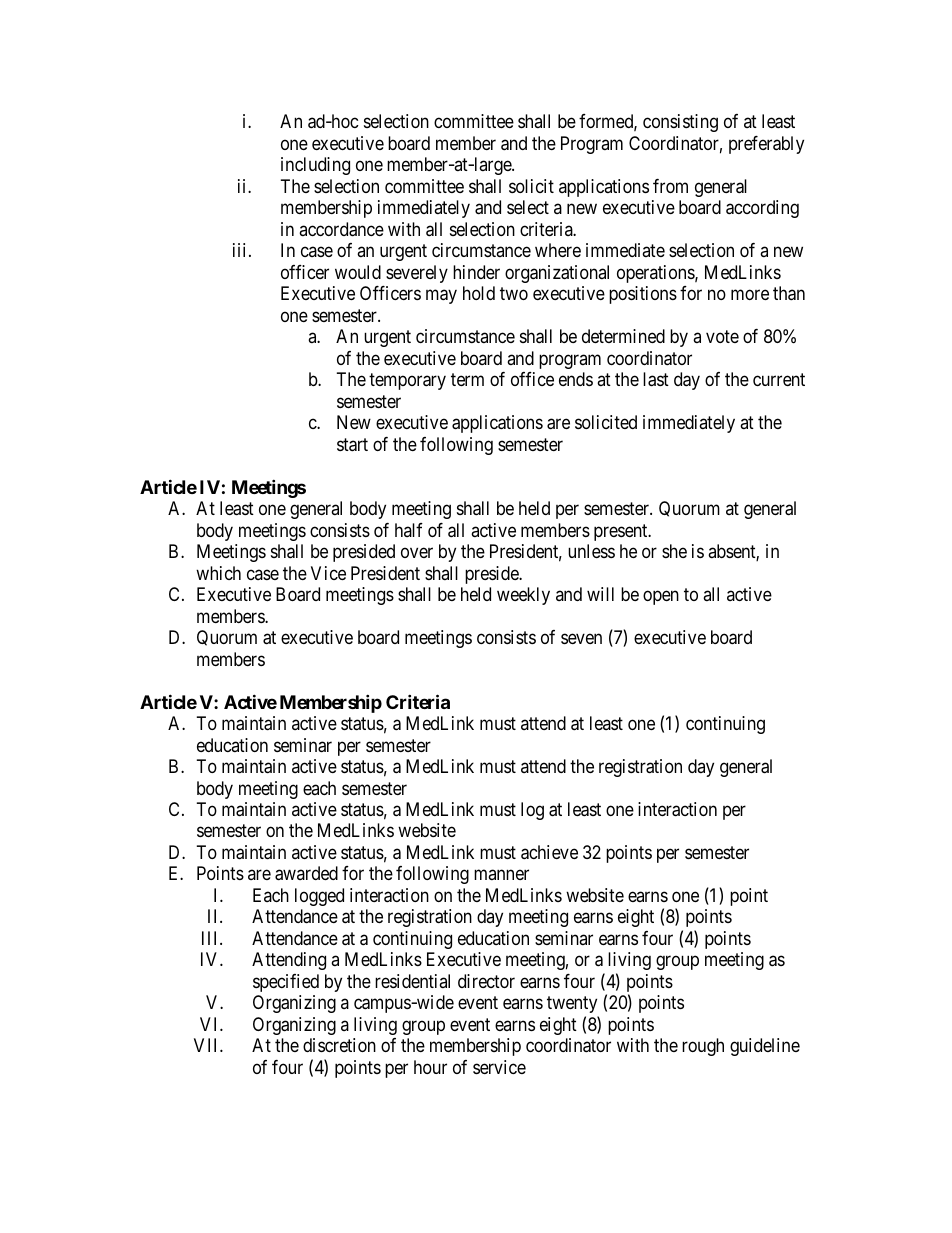  I want to click on weekly, so click(523, 596).
